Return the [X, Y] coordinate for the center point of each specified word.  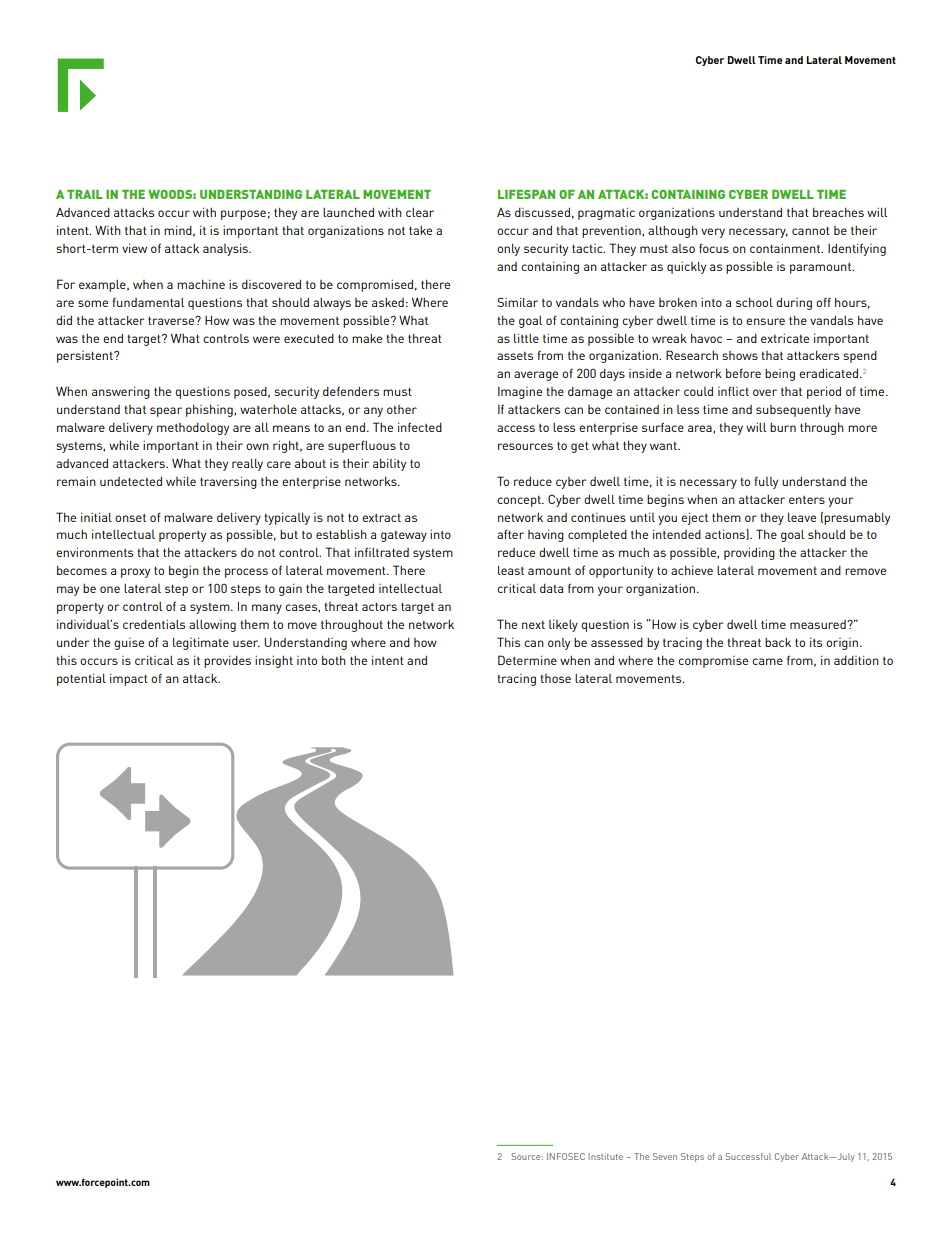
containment [786, 248]
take [420, 230]
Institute [605, 1156]
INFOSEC [566, 1156]
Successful [748, 1156]
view [134, 248]
